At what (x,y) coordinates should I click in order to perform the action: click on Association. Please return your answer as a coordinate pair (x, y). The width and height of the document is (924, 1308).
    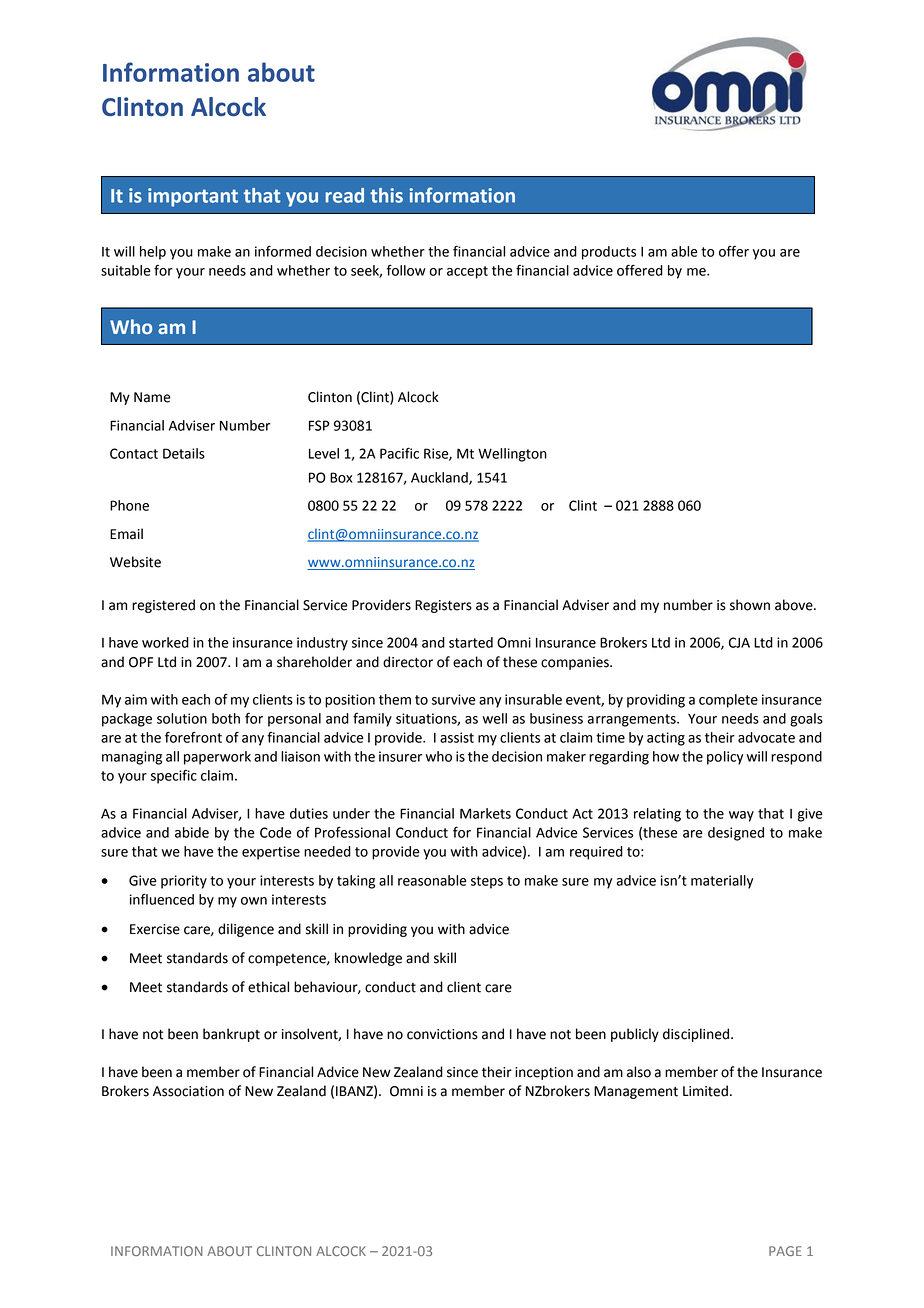
    Looking at the image, I should click on (188, 1091).
